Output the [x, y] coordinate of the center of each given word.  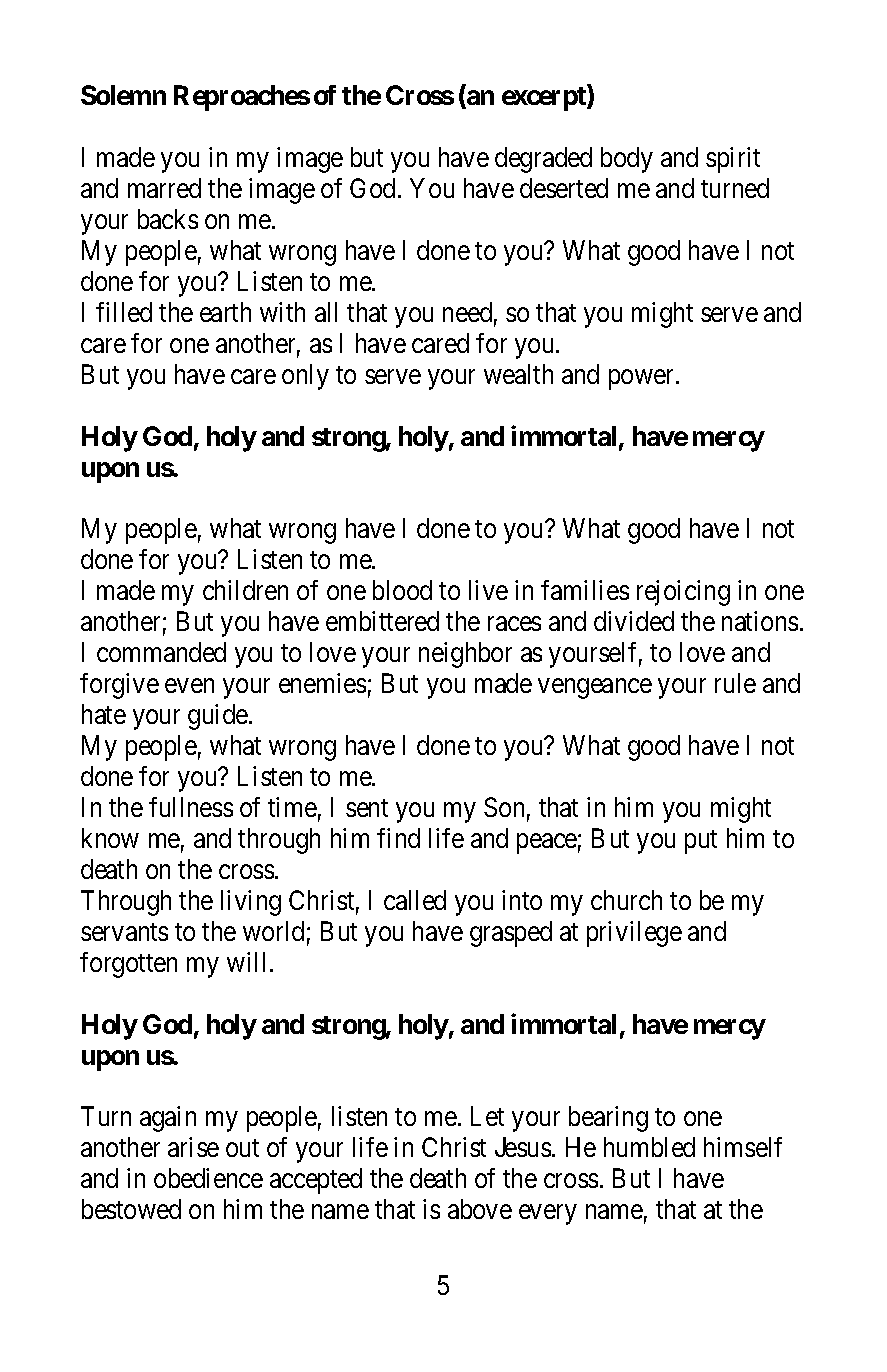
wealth [518, 374]
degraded [543, 160]
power [643, 379]
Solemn [123, 95]
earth [225, 312]
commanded [161, 652]
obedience [208, 1178]
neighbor [465, 655]
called [415, 900]
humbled [649, 1147]
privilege [634, 934]
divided [634, 621]
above [480, 1209]
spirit [733, 160]
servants [124, 932]
